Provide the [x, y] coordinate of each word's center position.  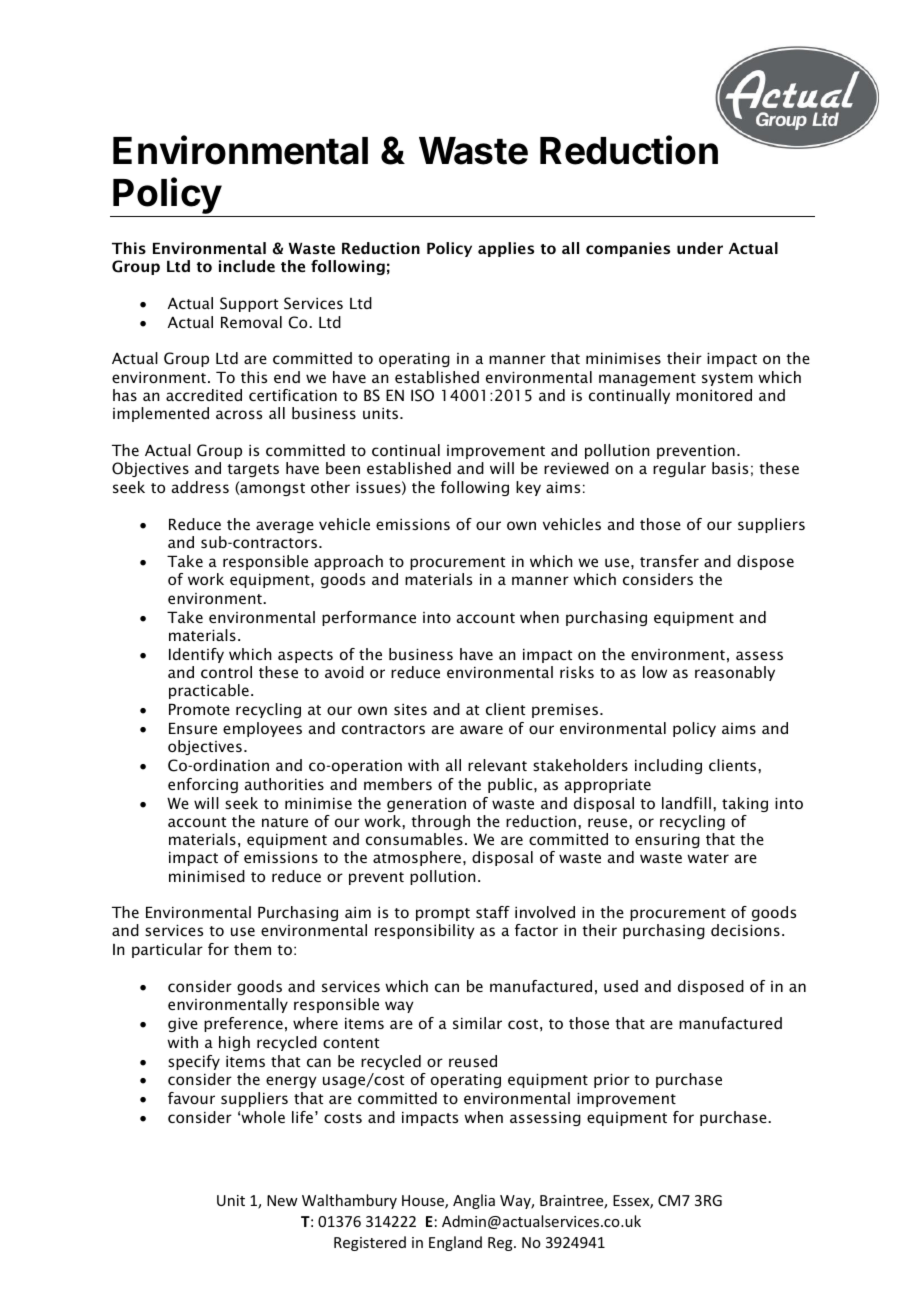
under [700, 248]
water [708, 858]
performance [369, 618]
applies [506, 249]
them [252, 949]
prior [612, 1081]
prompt [443, 914]
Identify [196, 655]
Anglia [474, 1201]
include [247, 266]
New [282, 1200]
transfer [669, 561]
